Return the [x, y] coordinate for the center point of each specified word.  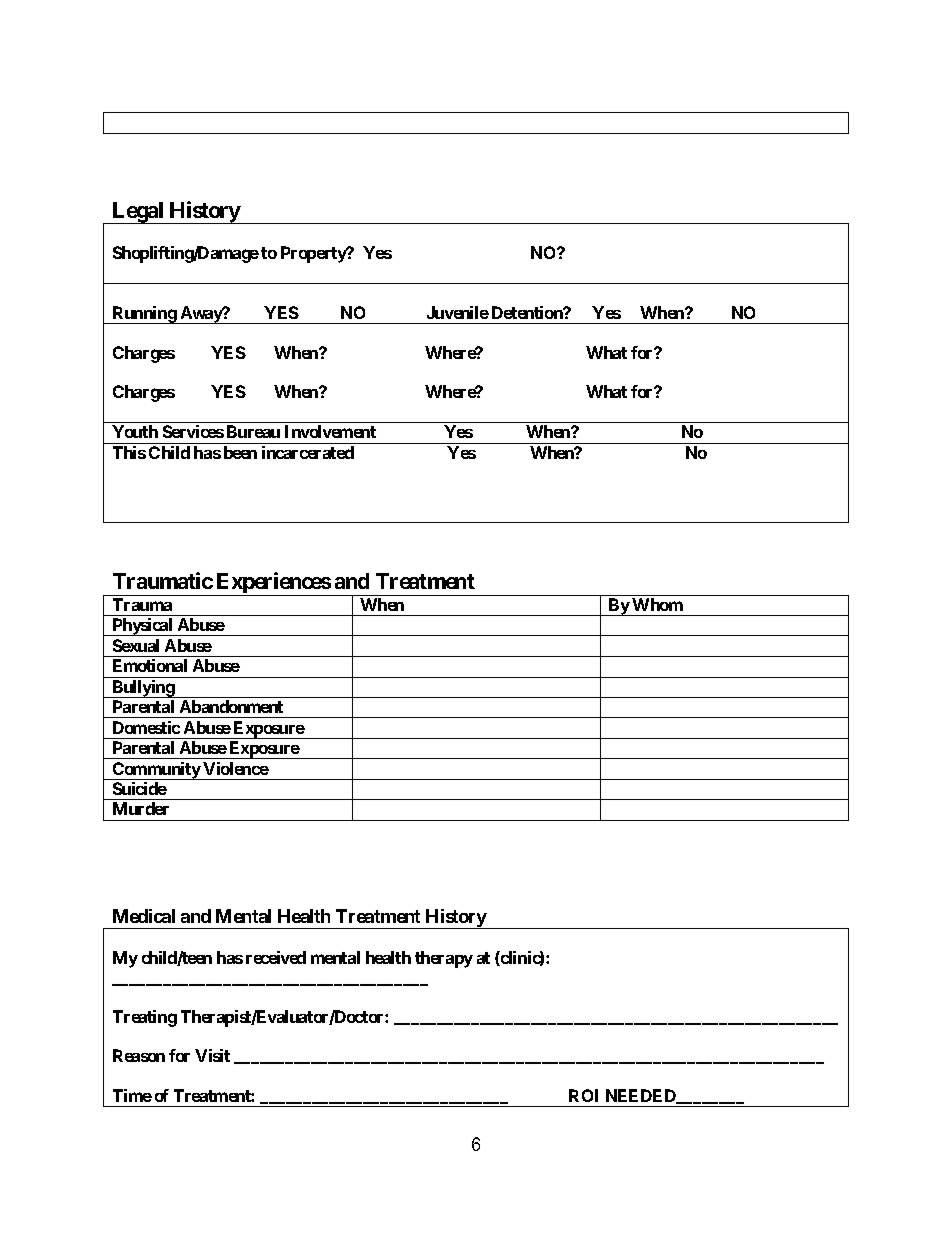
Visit [212, 1055]
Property [314, 254]
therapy [444, 959]
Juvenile [458, 312]
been [240, 452]
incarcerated [308, 452]
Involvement [330, 431]
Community [156, 771]
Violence [236, 768]
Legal [138, 213]
